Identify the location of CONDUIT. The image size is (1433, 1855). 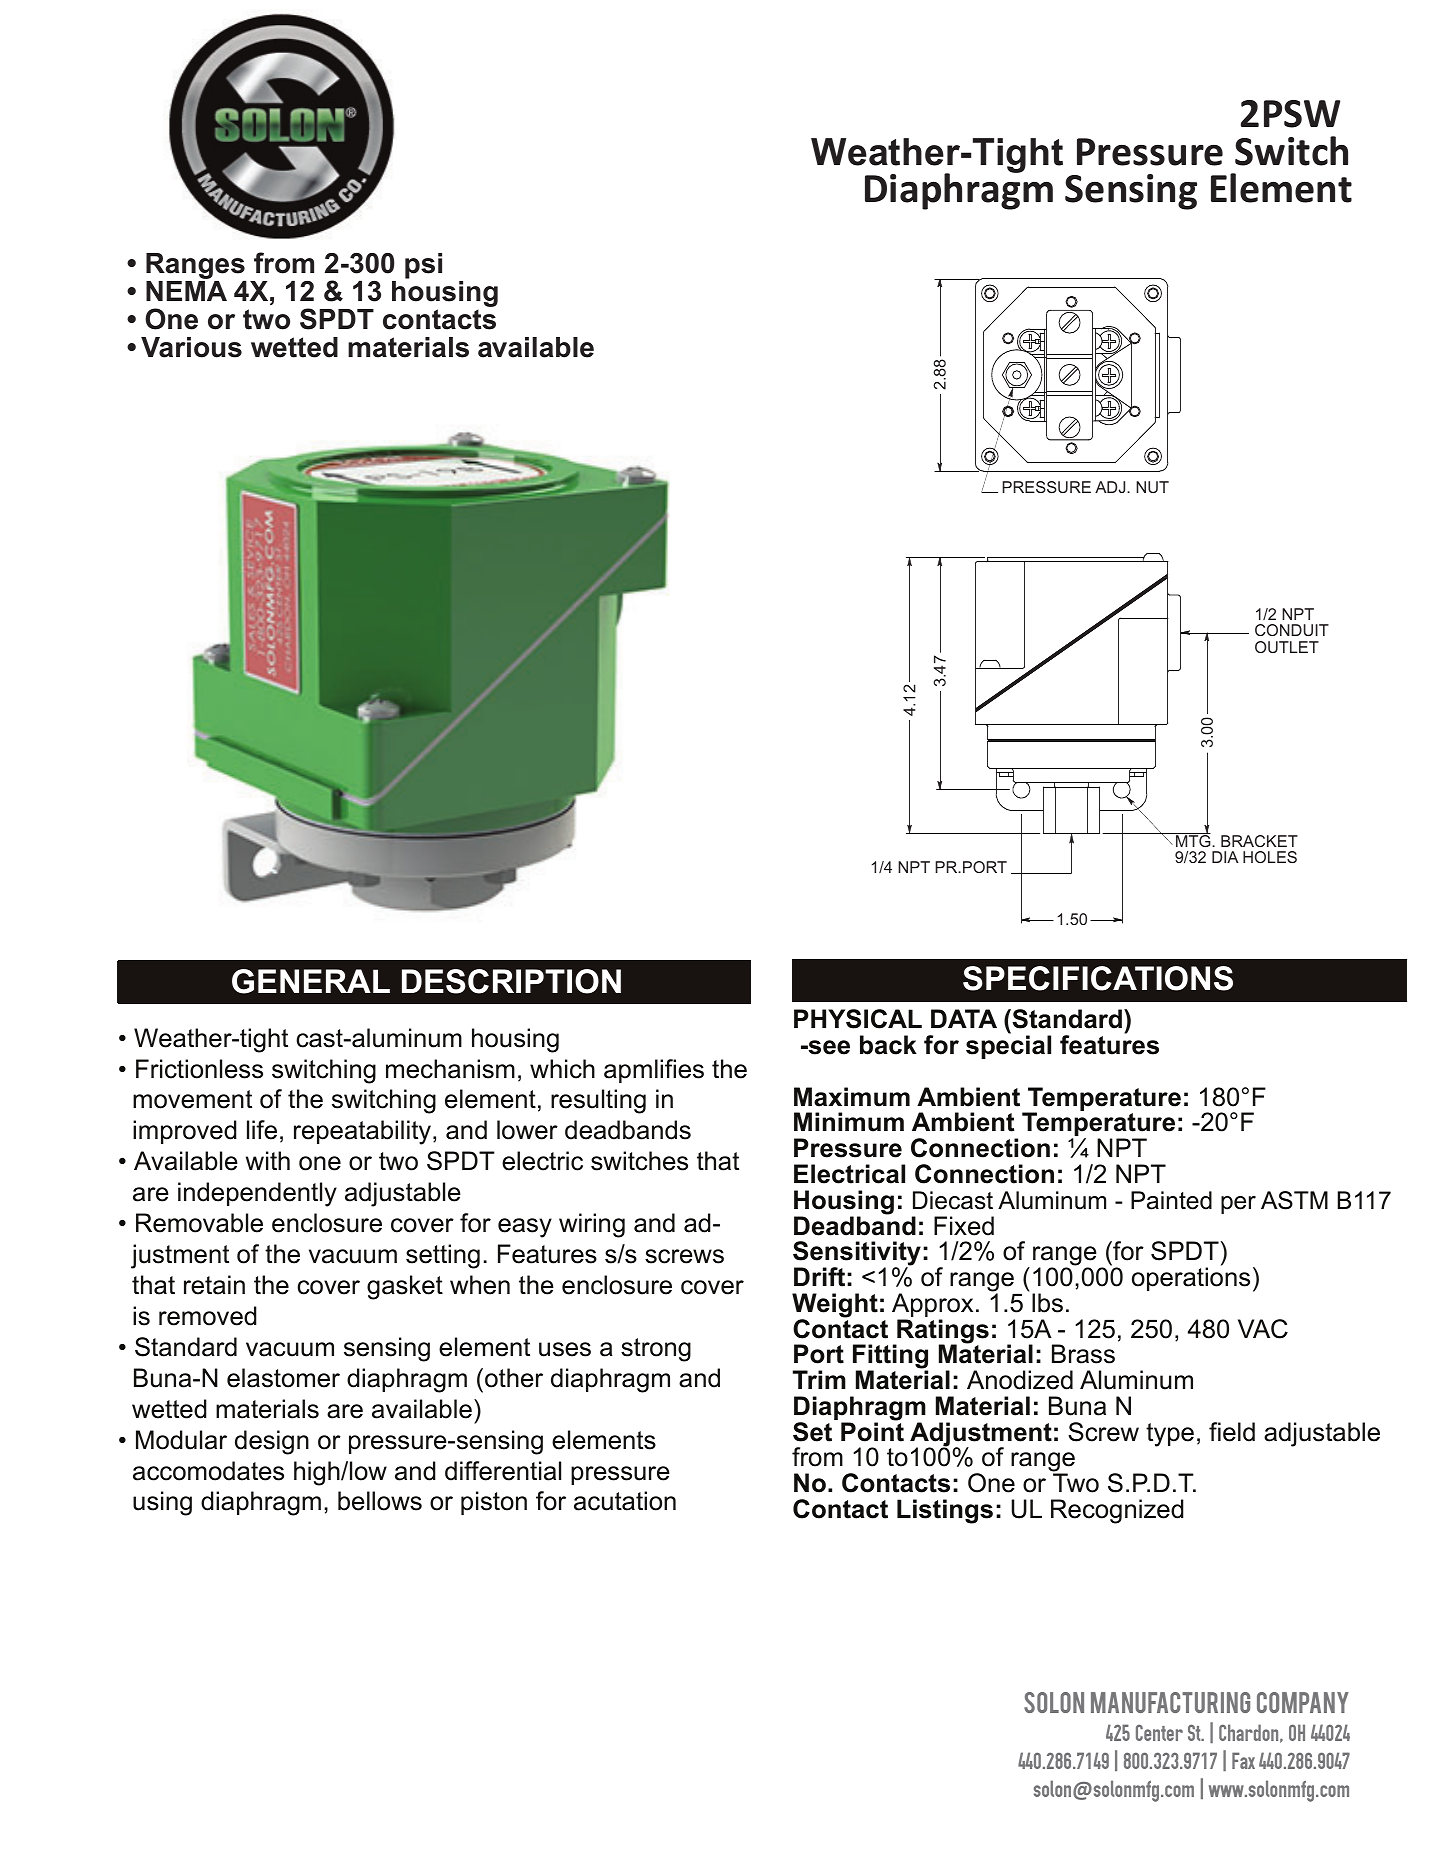
(1292, 630).
